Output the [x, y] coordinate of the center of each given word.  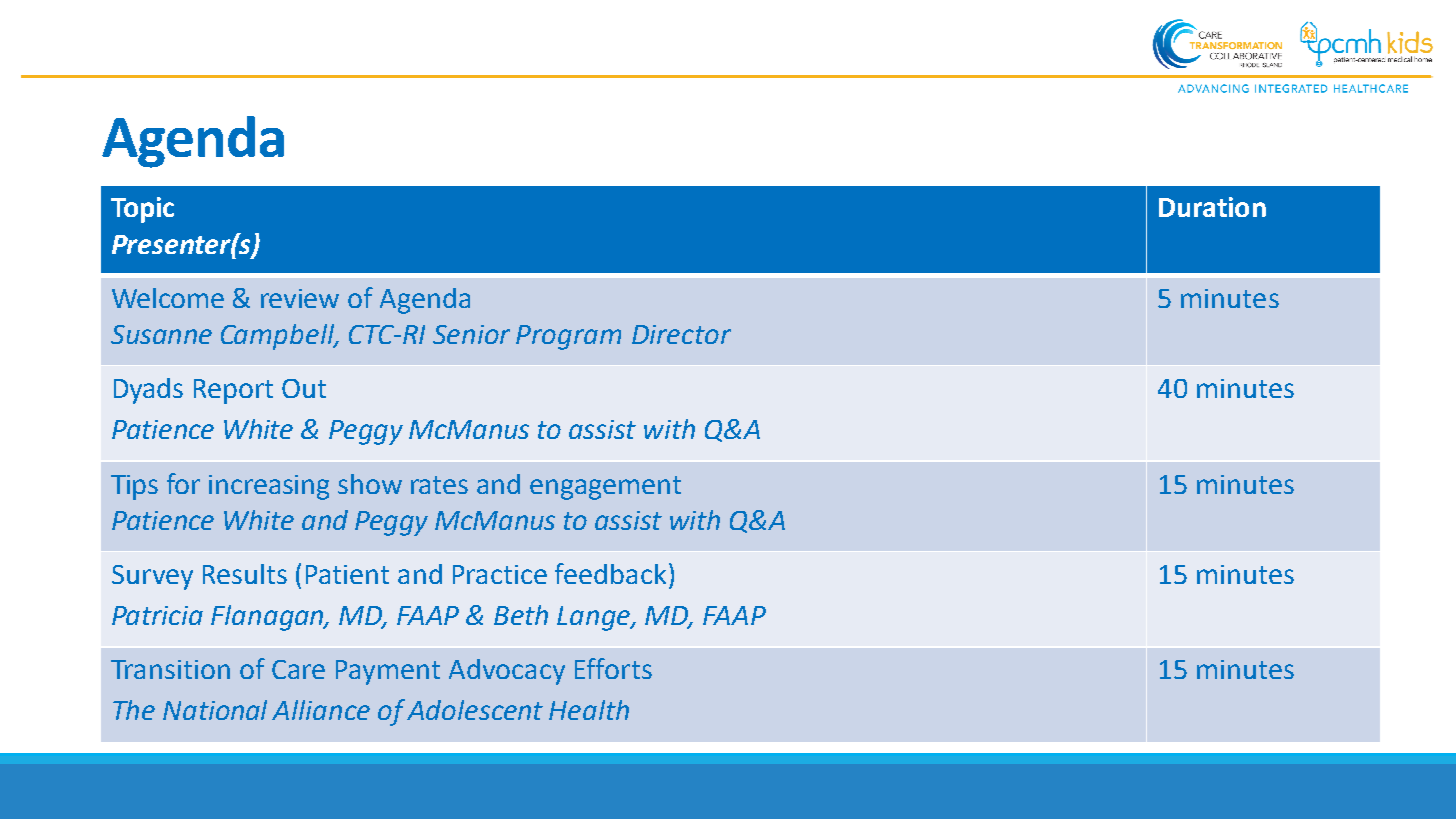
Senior [471, 334]
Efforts [613, 668]
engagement [605, 488]
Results [245, 574]
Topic [142, 210]
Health [589, 710]
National [215, 710]
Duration [1212, 207]
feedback [610, 573]
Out [304, 388]
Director [681, 334]
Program [568, 337]
